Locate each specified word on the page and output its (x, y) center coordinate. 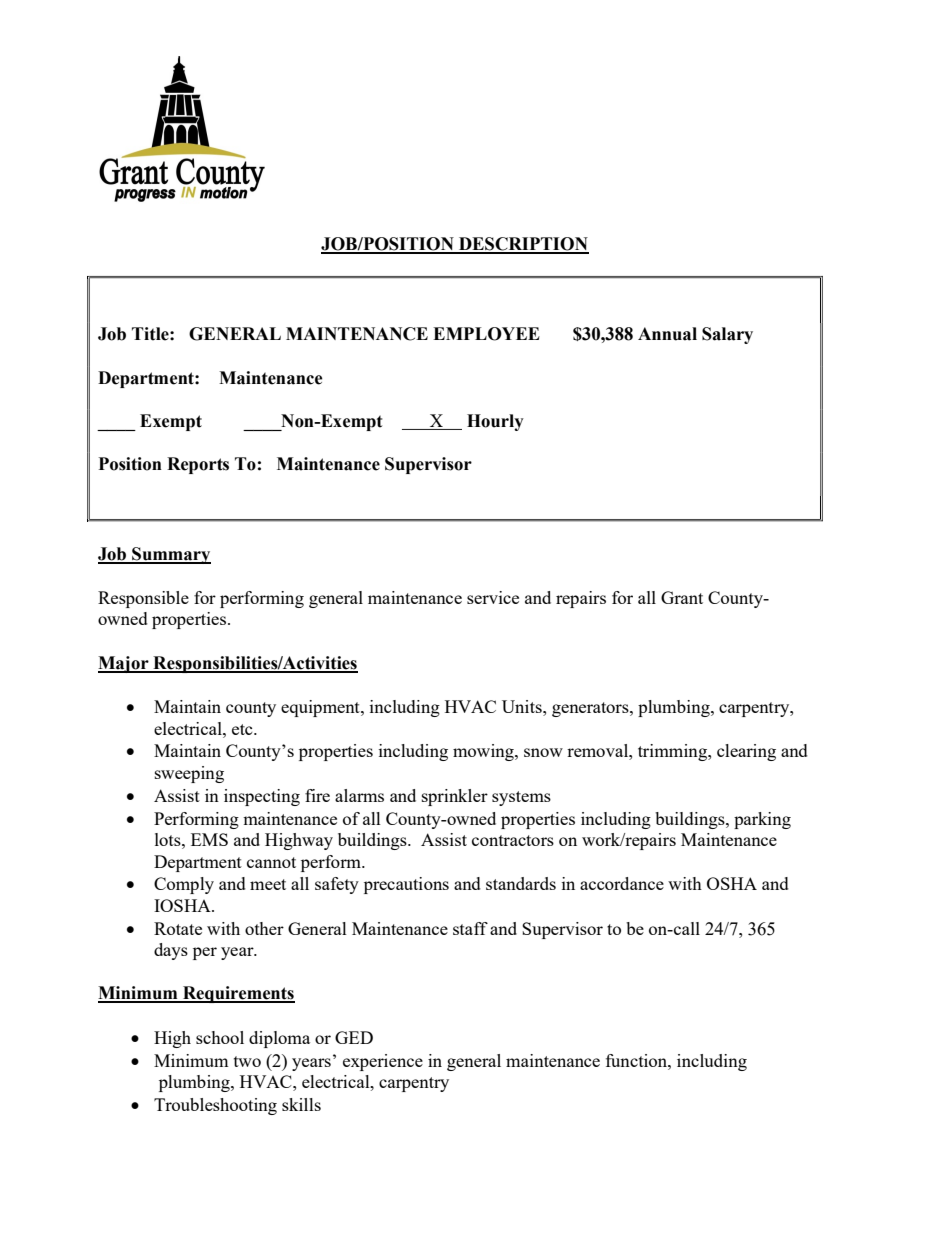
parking (762, 820)
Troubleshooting (215, 1106)
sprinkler (455, 797)
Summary (170, 555)
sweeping (189, 774)
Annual (667, 334)
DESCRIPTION (523, 245)
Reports (198, 465)
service (493, 597)
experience (383, 1062)
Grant (682, 597)
